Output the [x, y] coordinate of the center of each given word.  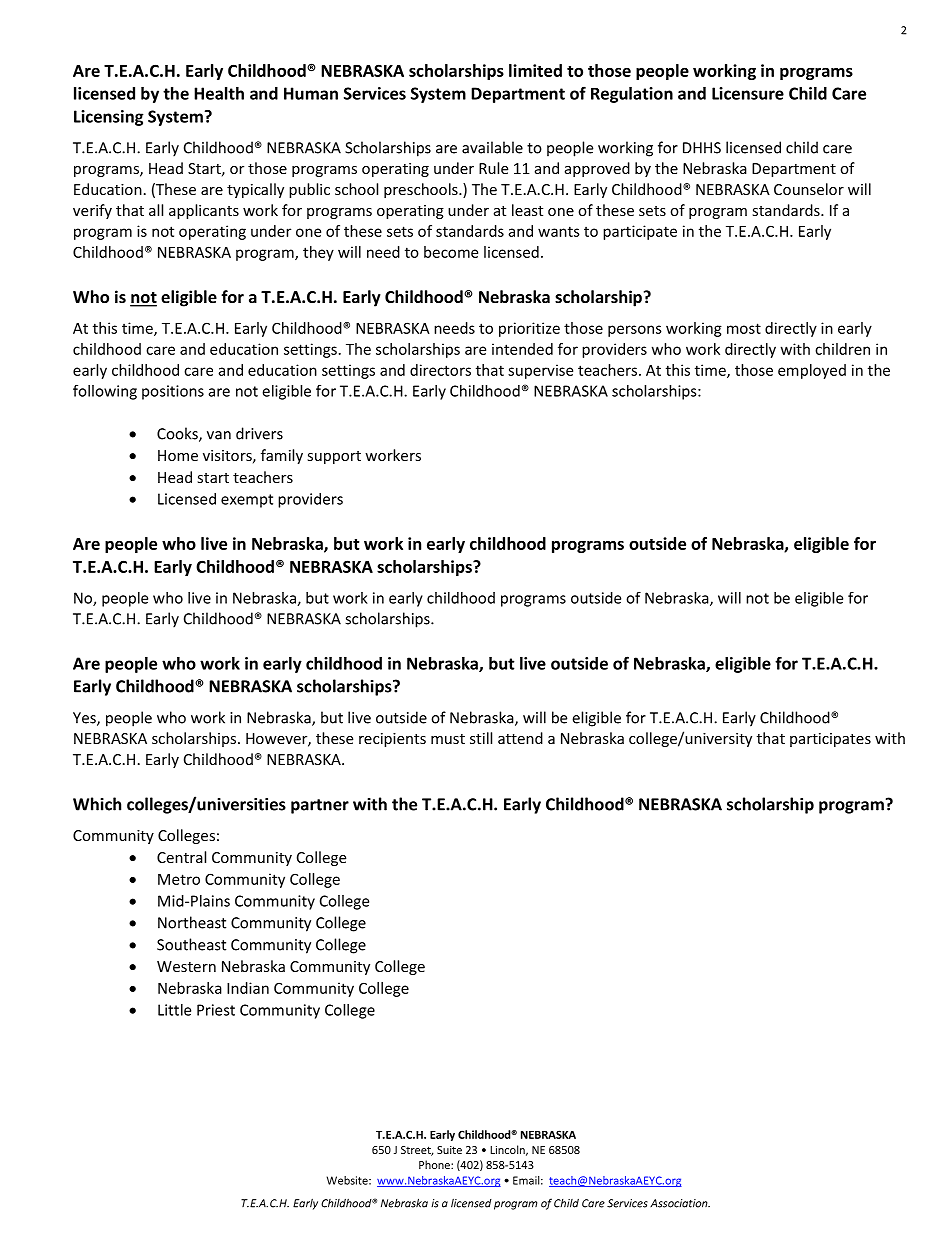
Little [174, 1010]
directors [440, 370]
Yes [85, 719]
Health [219, 93]
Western [186, 966]
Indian [248, 988]
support [334, 457]
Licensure [748, 93]
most [744, 328]
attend [520, 738]
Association [680, 1203]
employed [812, 371]
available [492, 147]
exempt [247, 501]
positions [173, 392]
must [448, 739]
